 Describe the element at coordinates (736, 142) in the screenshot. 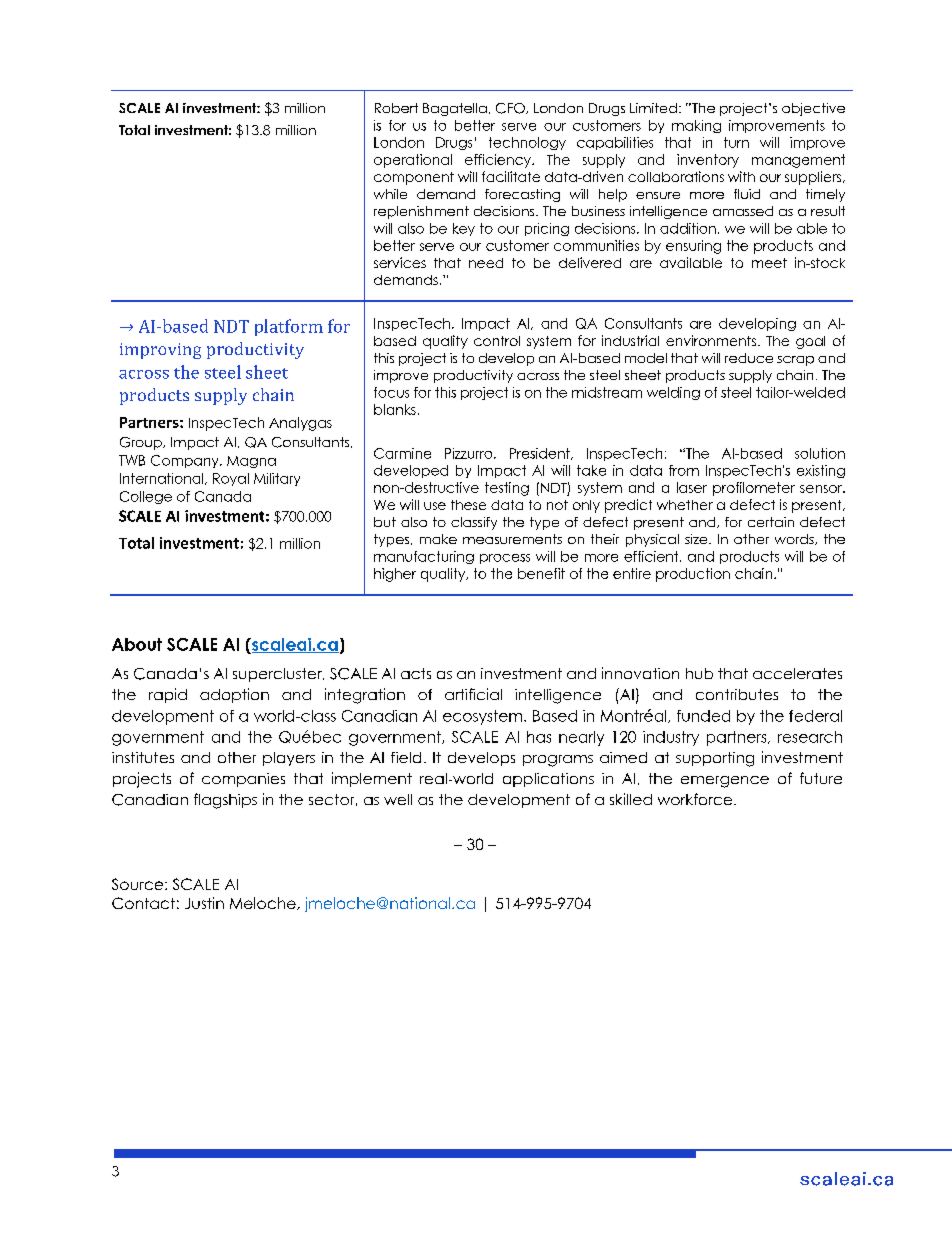

I see `turn` at that location.
